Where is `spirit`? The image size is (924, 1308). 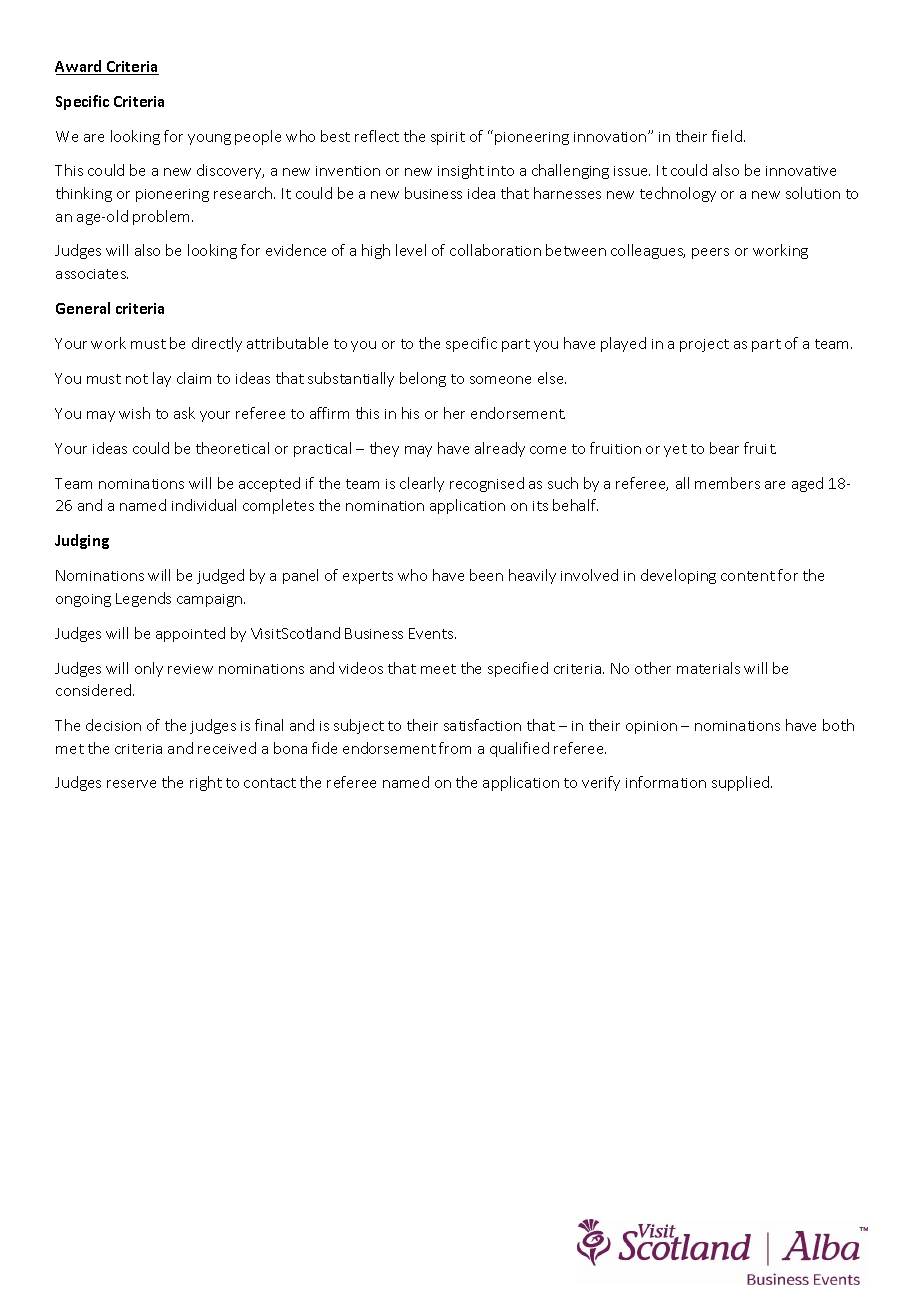
spirit is located at coordinates (448, 138).
